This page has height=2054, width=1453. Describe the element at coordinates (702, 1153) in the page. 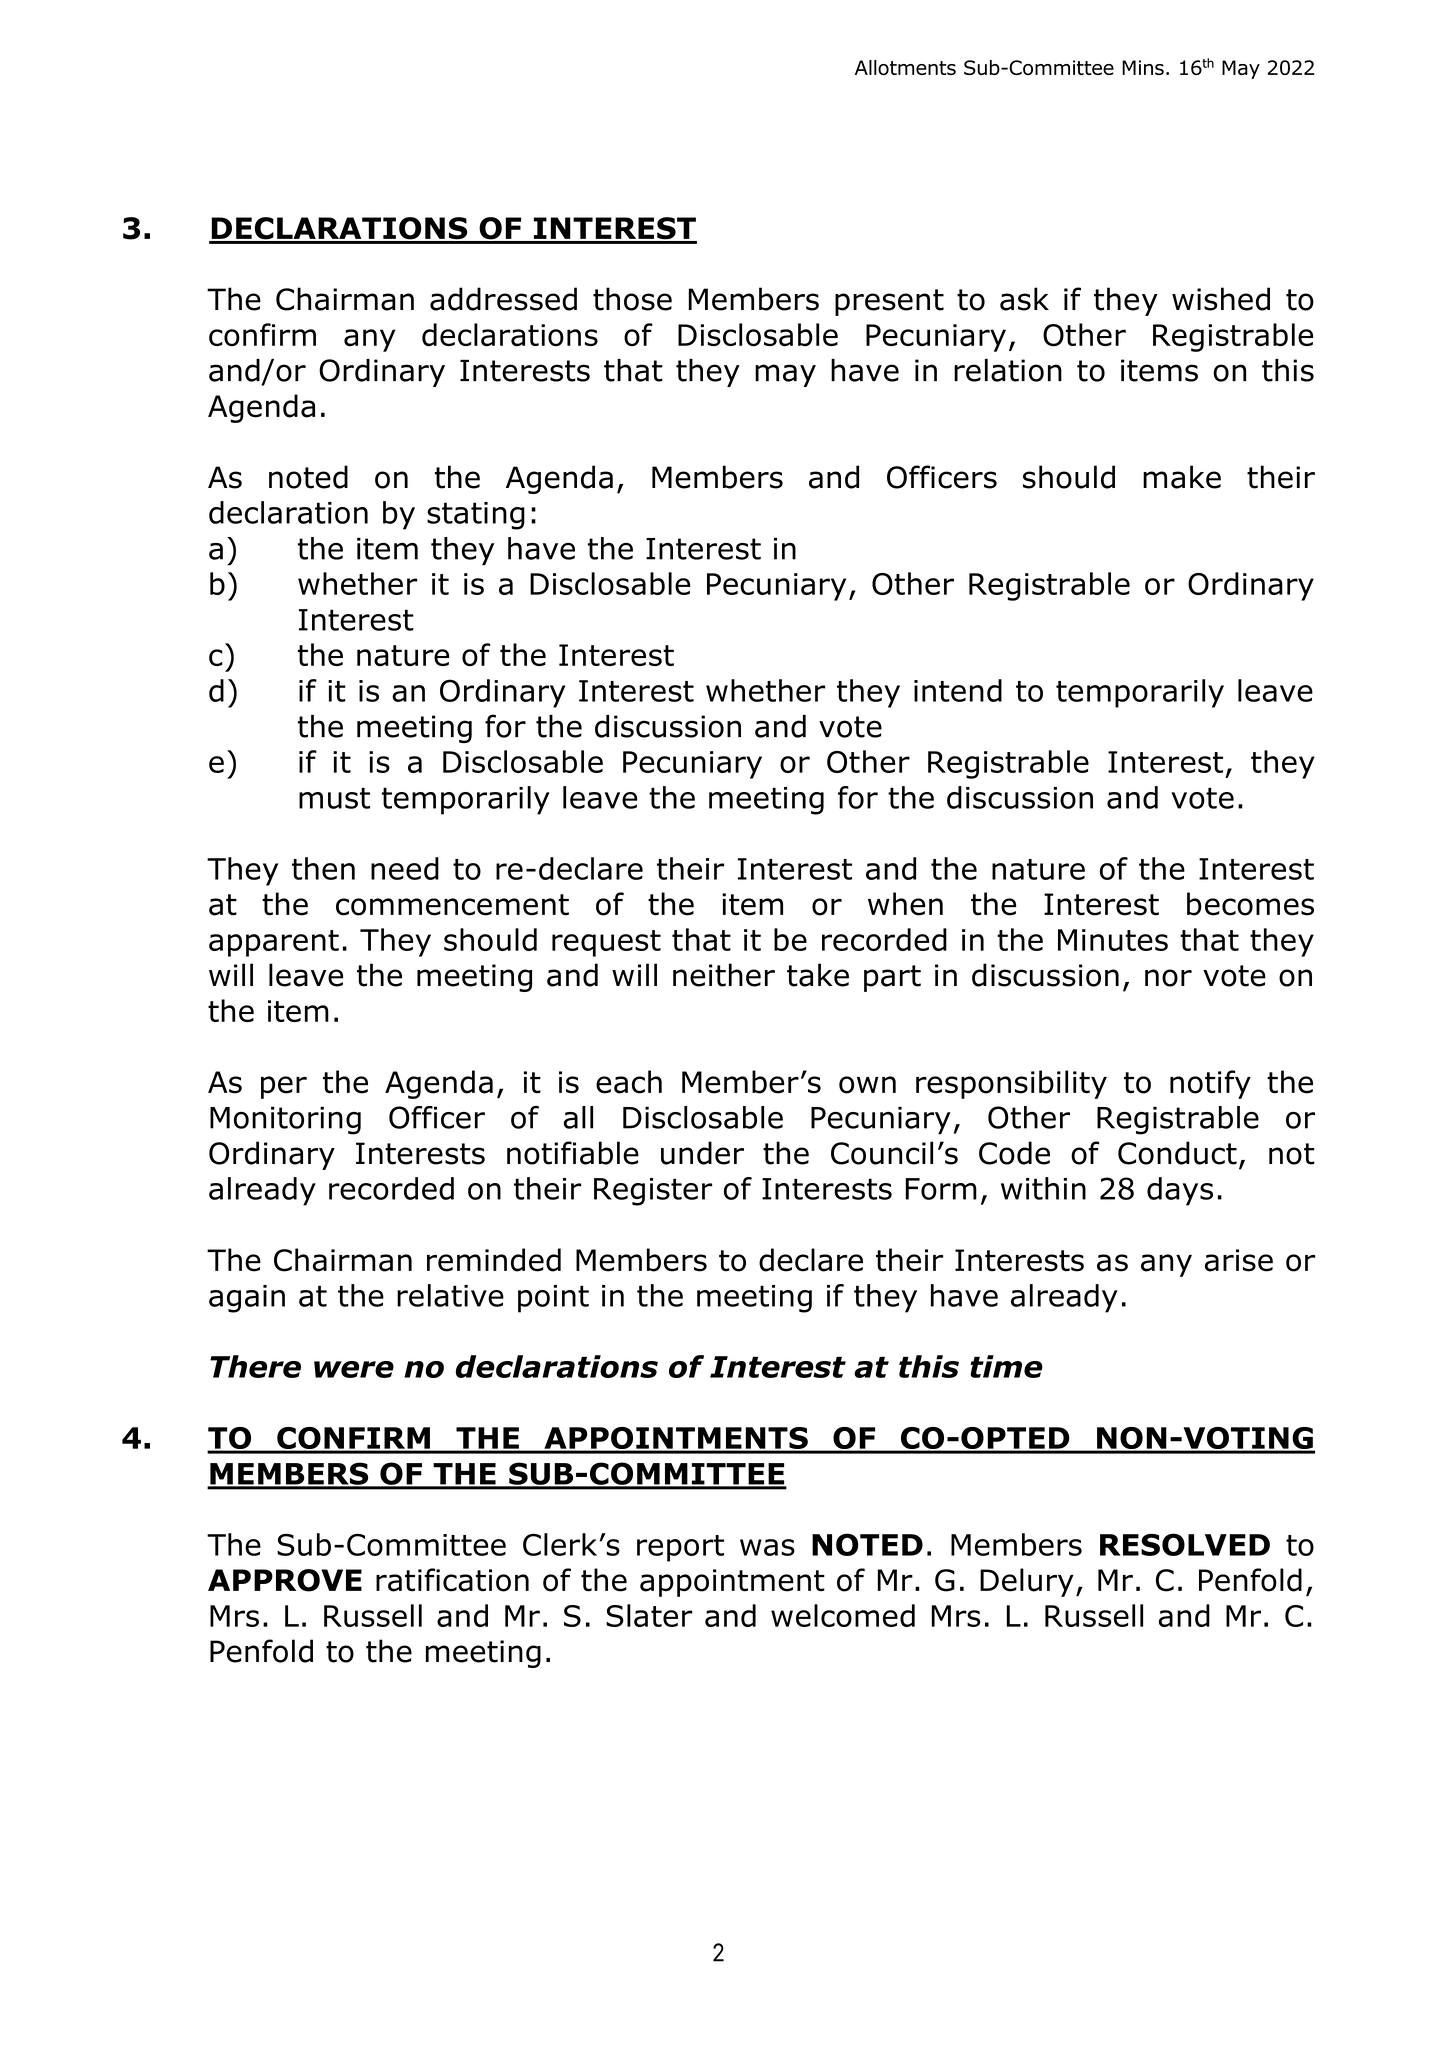

I see `under` at that location.
